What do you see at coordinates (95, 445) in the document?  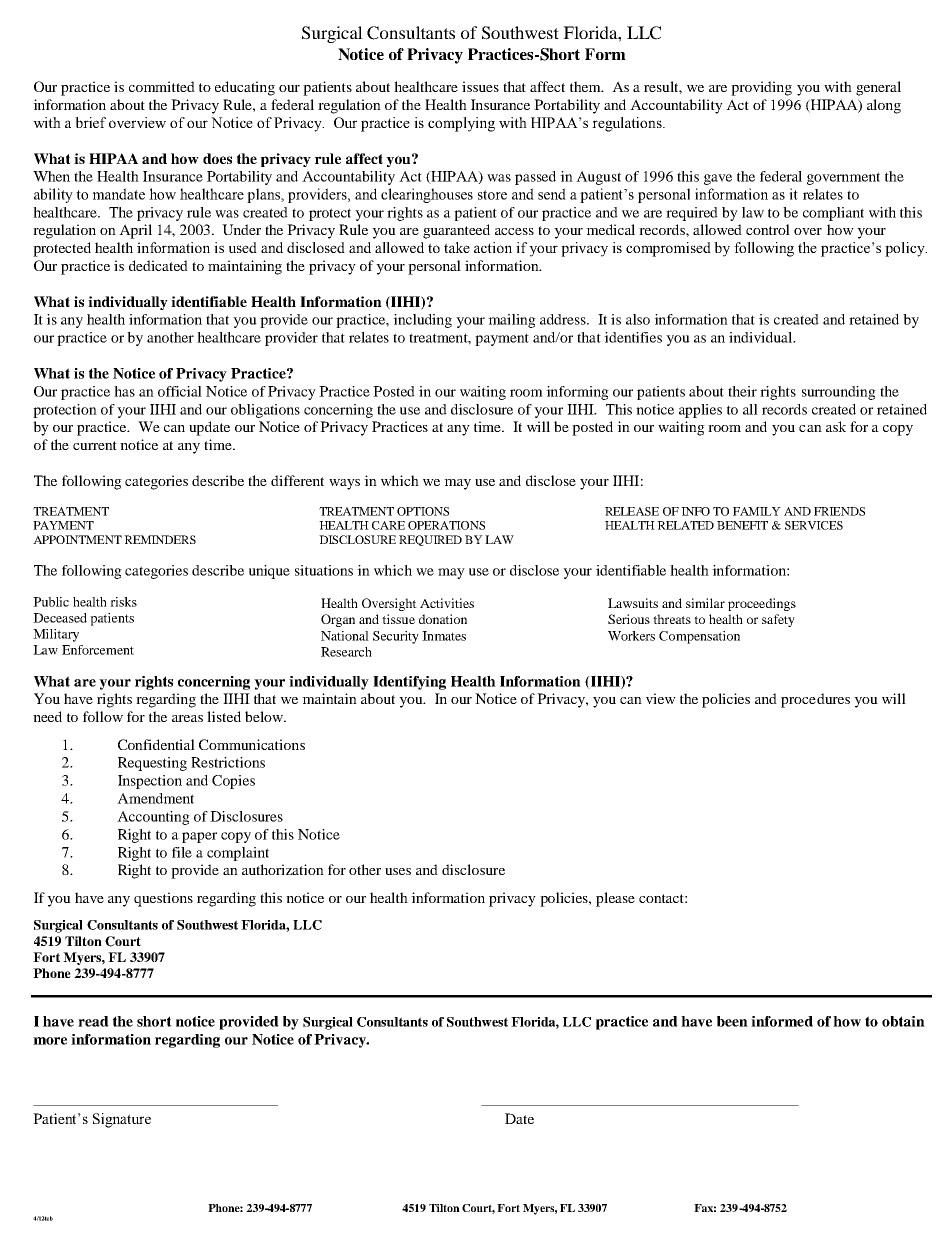 I see `current` at bounding box center [95, 445].
